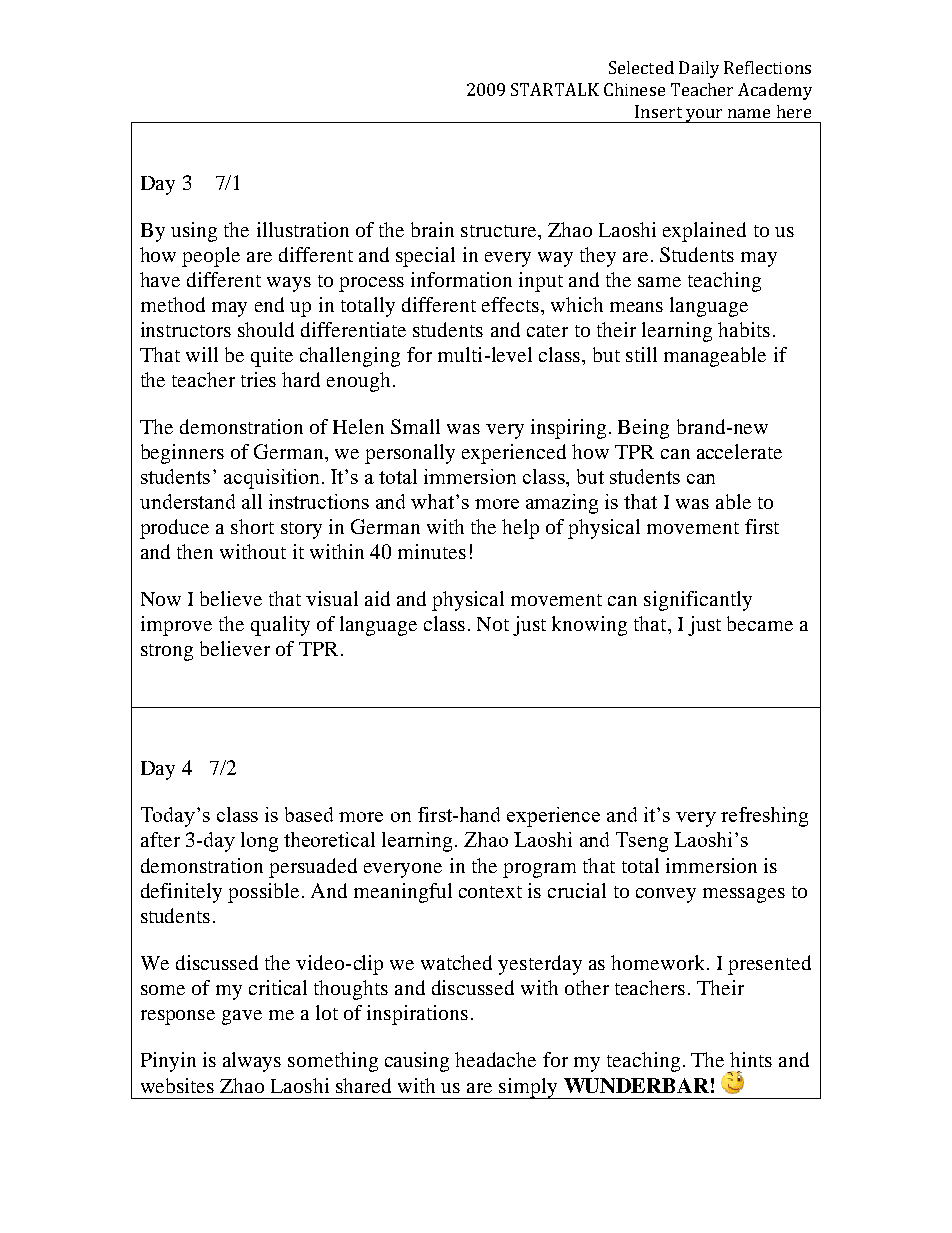  I want to click on headache, so click(495, 1059).
